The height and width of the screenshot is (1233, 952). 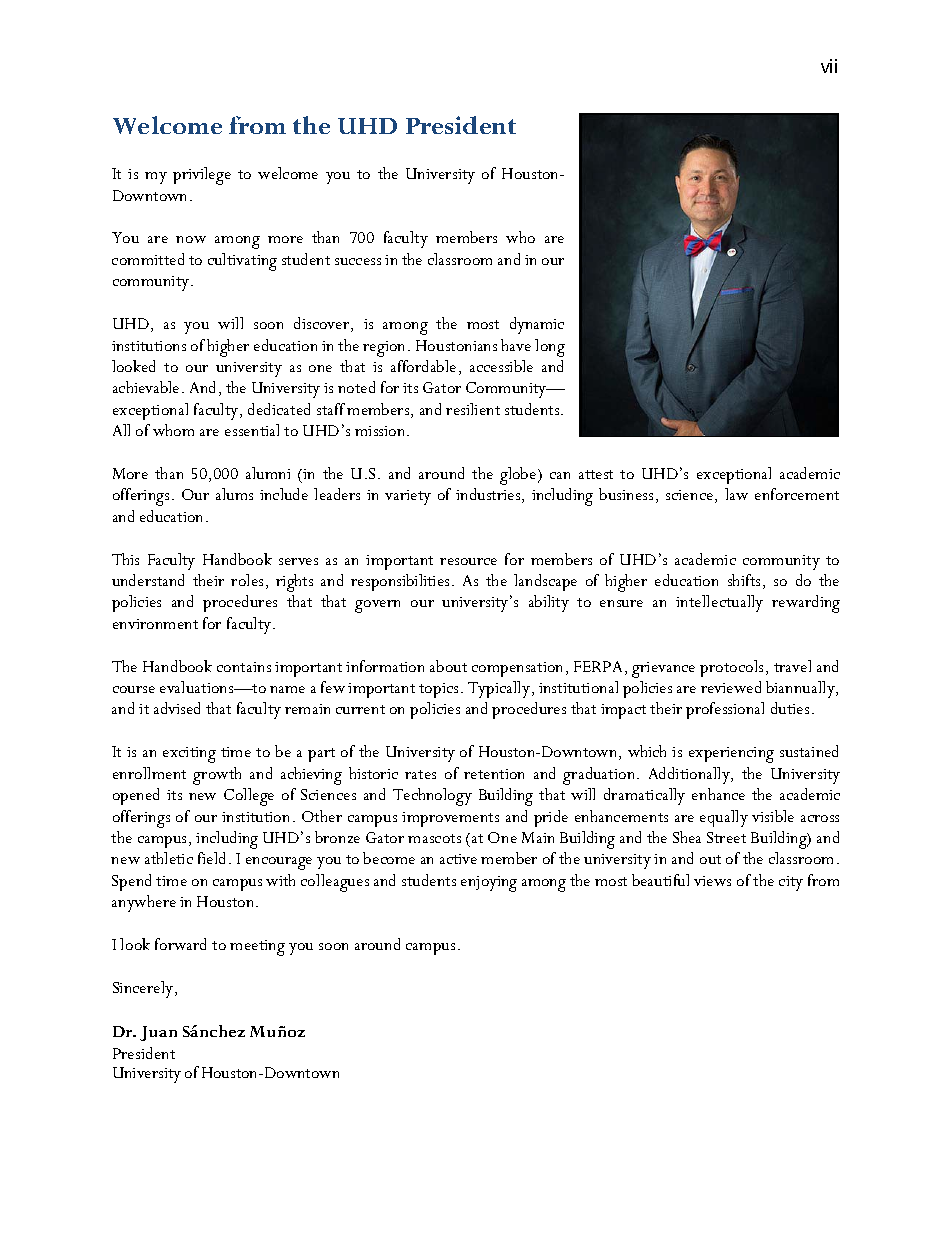 What do you see at coordinates (725, 710) in the screenshot?
I see `professional` at bounding box center [725, 710].
